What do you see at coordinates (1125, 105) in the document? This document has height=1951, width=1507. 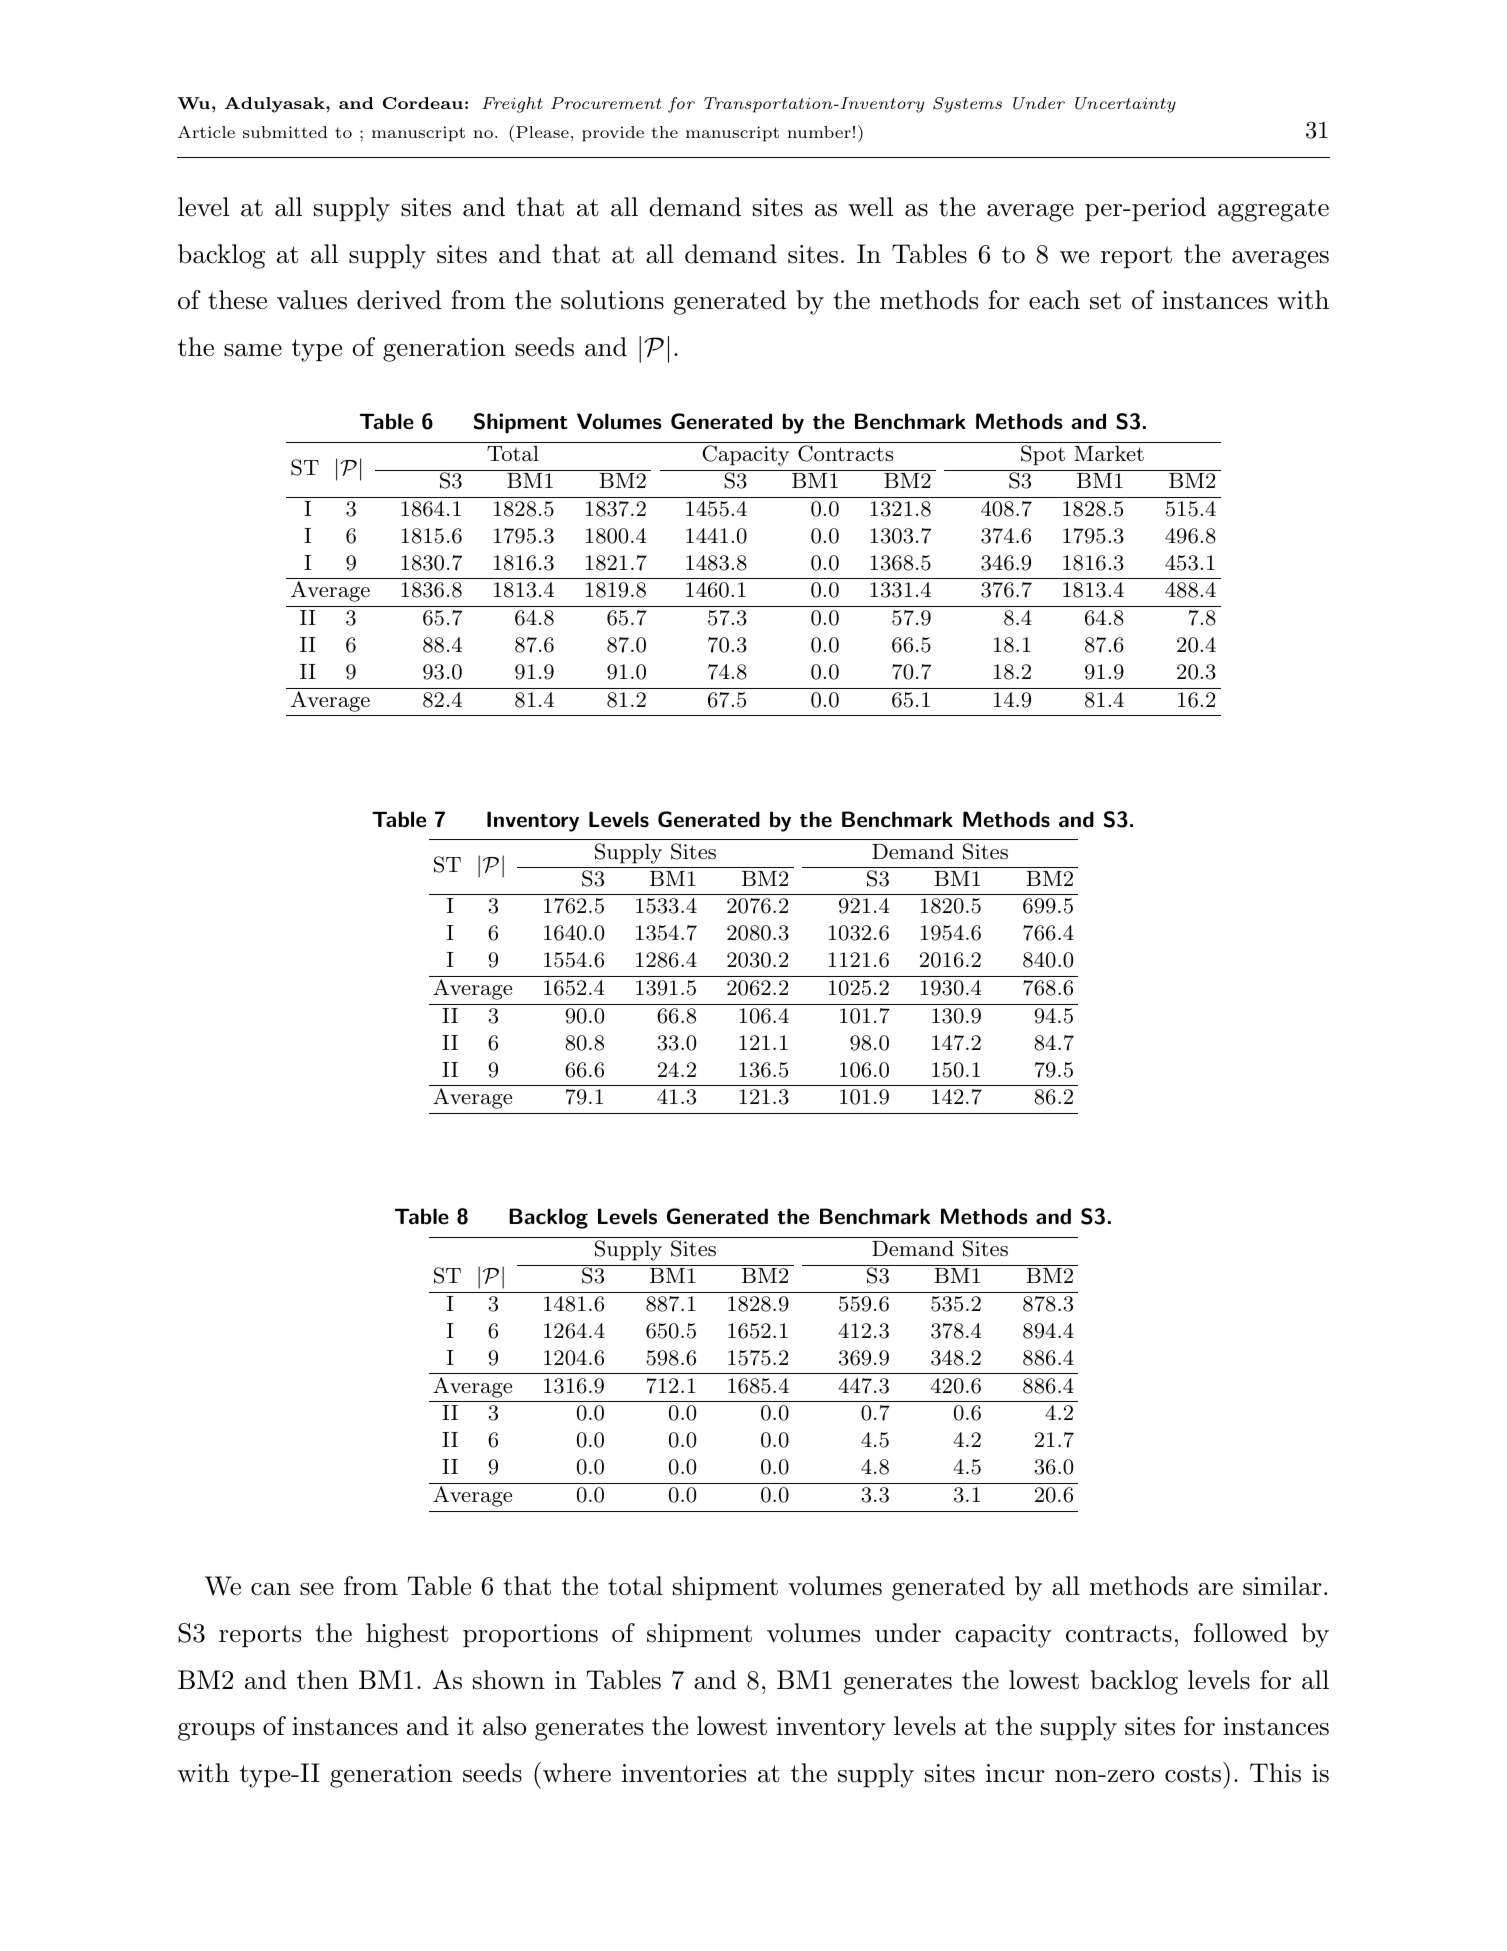 I see `Uncertainty` at bounding box center [1125, 105].
